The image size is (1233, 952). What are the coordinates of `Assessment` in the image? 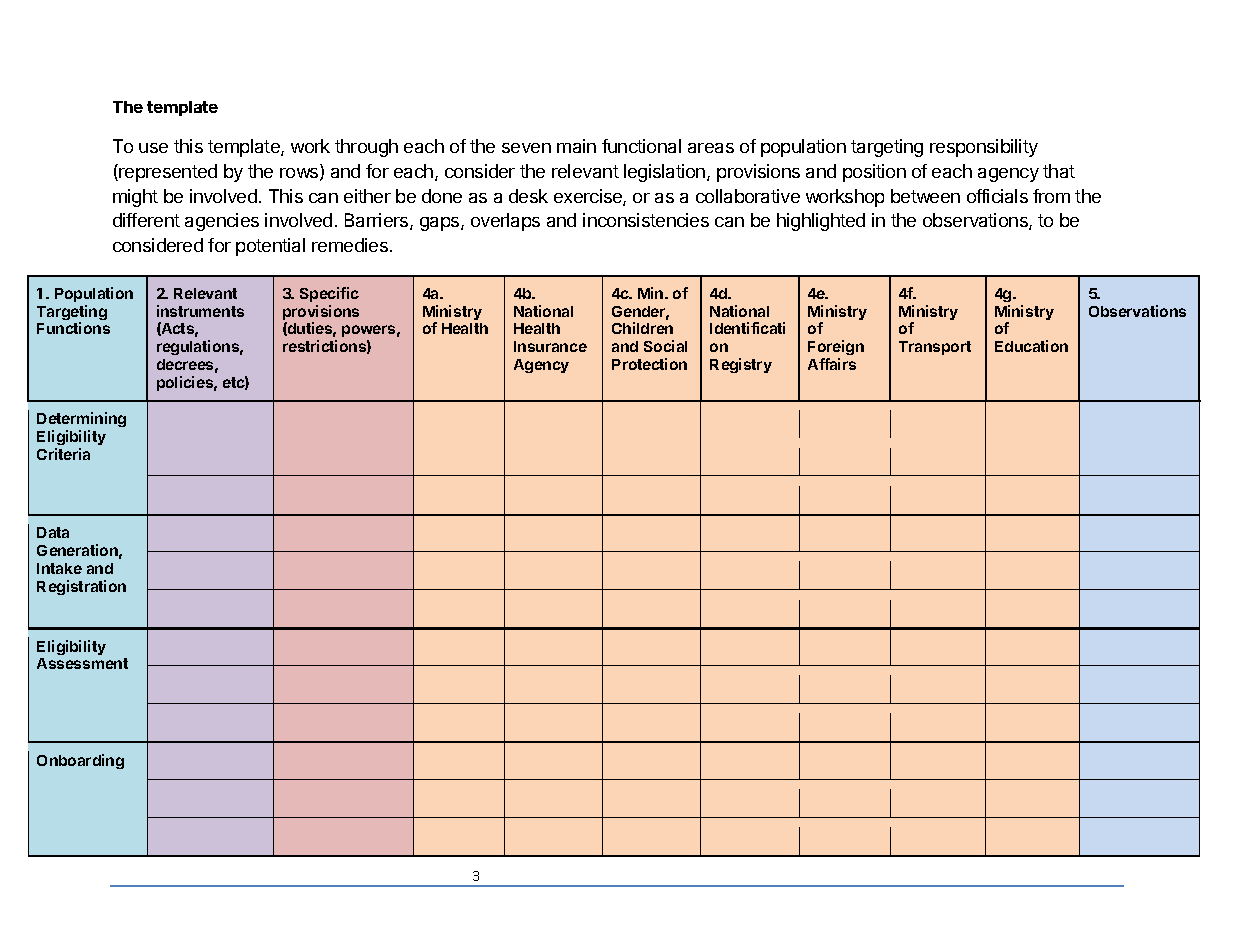 It's located at (82, 663).
